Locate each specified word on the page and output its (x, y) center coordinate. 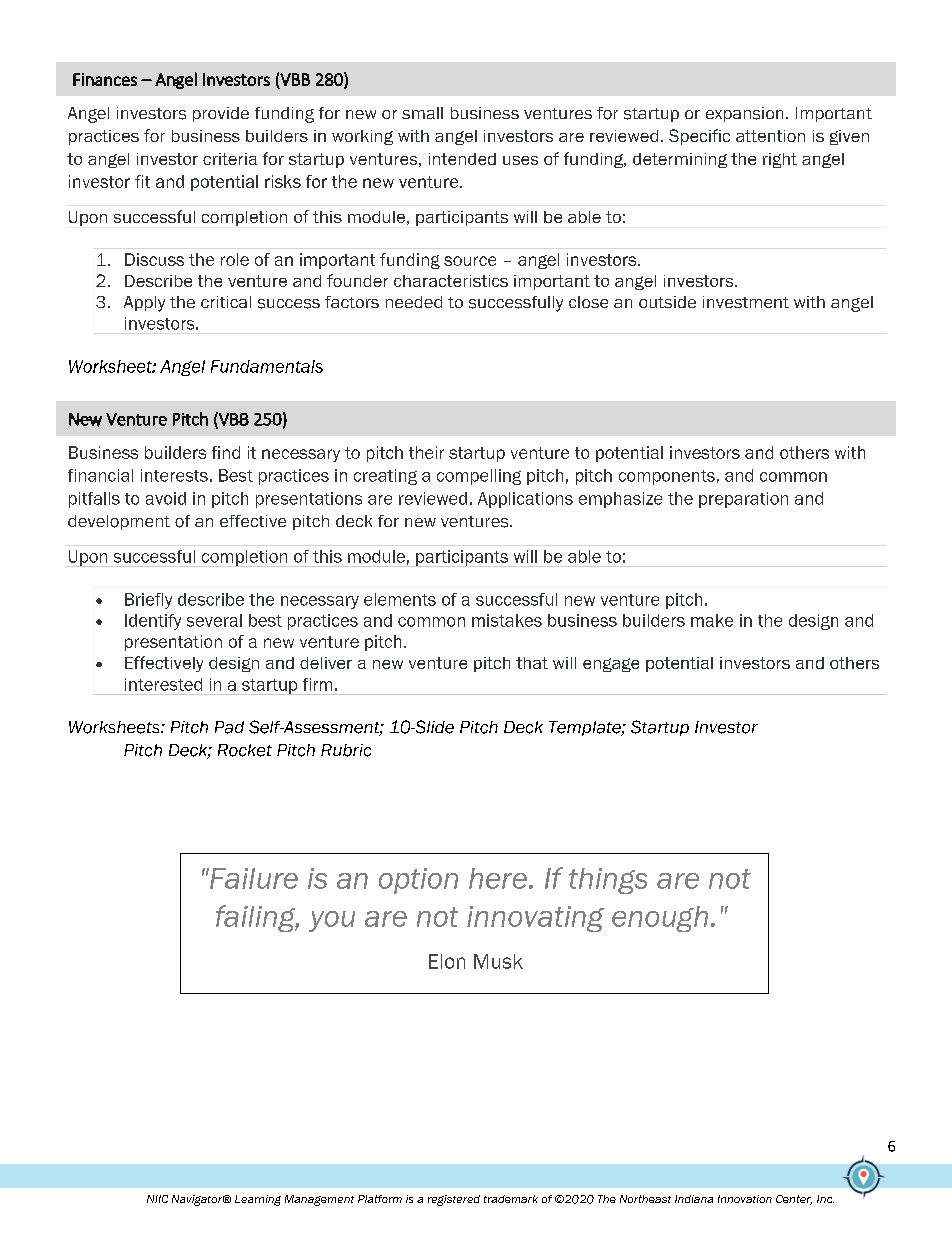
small (422, 113)
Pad (229, 727)
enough (660, 919)
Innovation (745, 1199)
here (498, 878)
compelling (479, 477)
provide (221, 114)
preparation (743, 500)
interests (174, 475)
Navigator (198, 1200)
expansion (744, 114)
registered (454, 1200)
